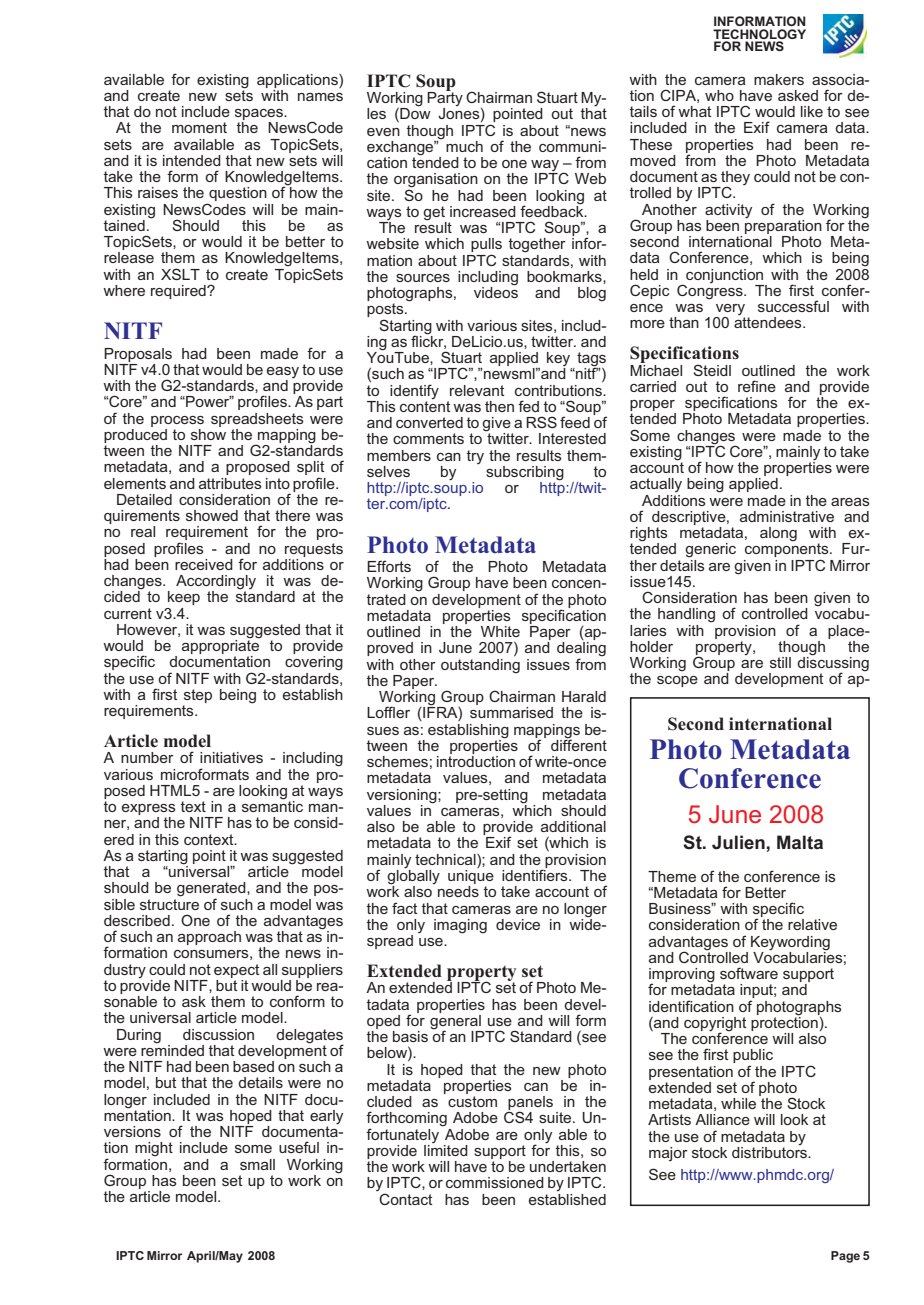 The image size is (924, 1305). Describe the element at coordinates (257, 1164) in the page. I see `small` at that location.
